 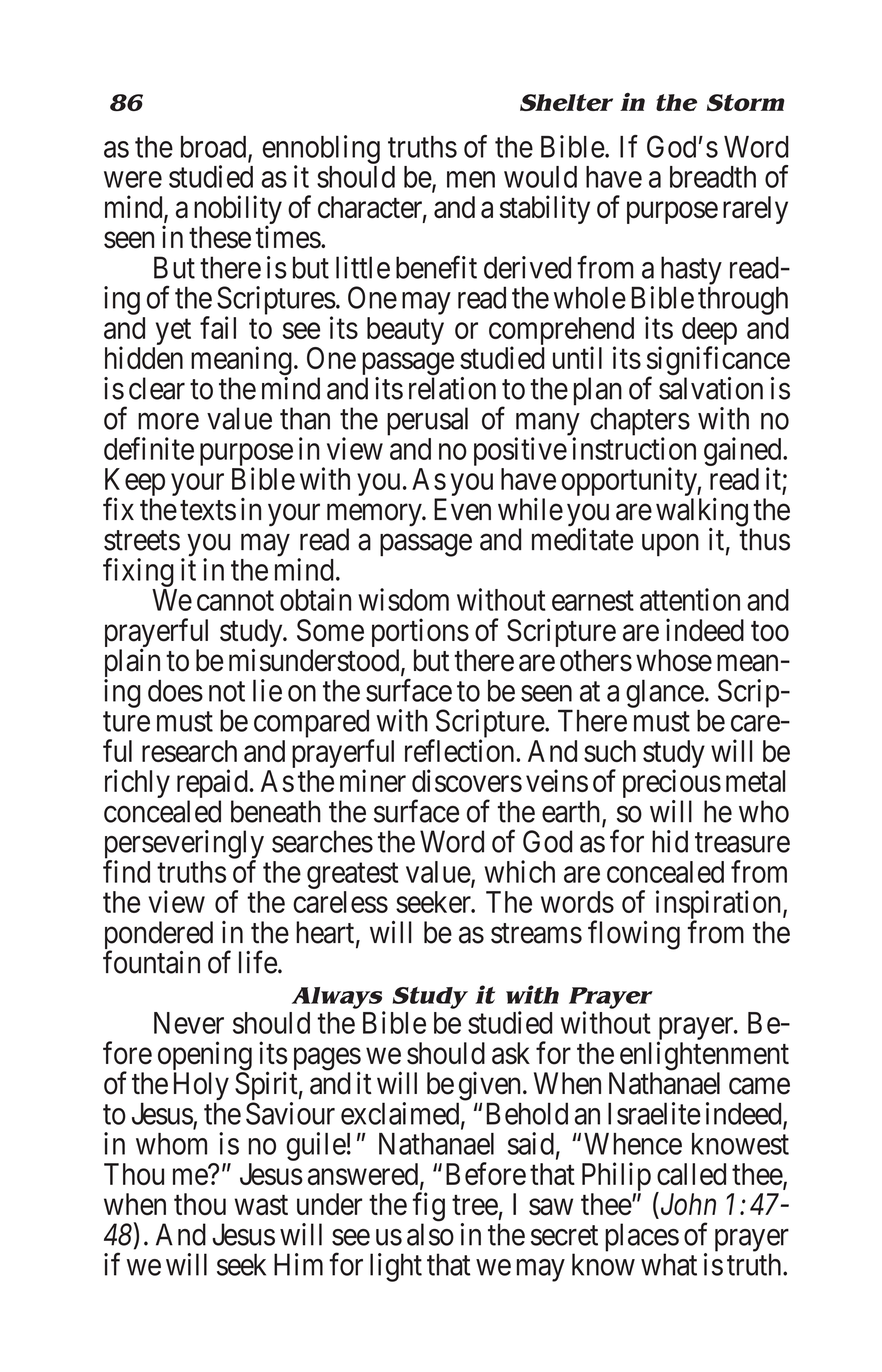 I want to click on wast, so click(x=261, y=1205).
